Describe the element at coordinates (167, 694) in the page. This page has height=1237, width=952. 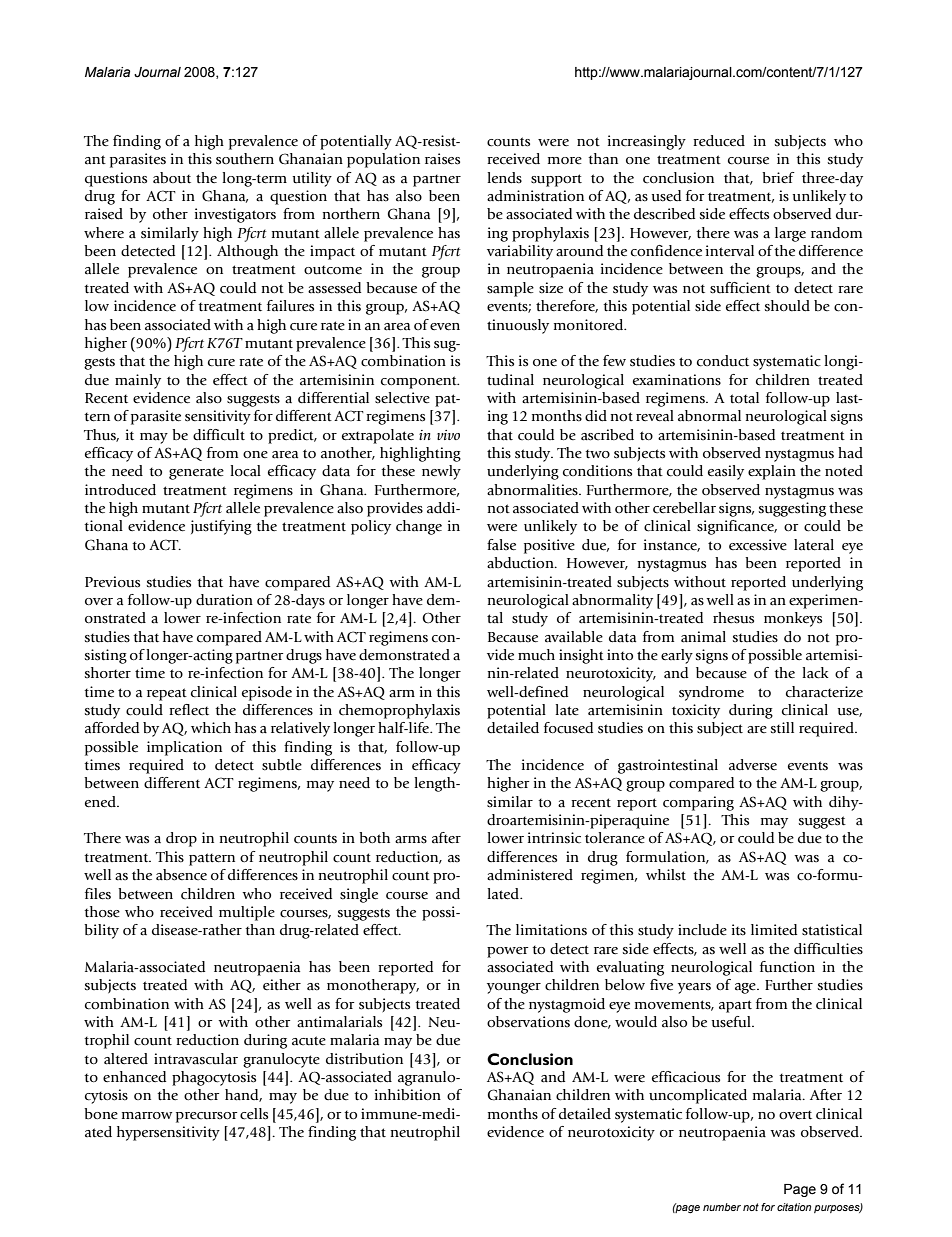
I see `repeat` at that location.
